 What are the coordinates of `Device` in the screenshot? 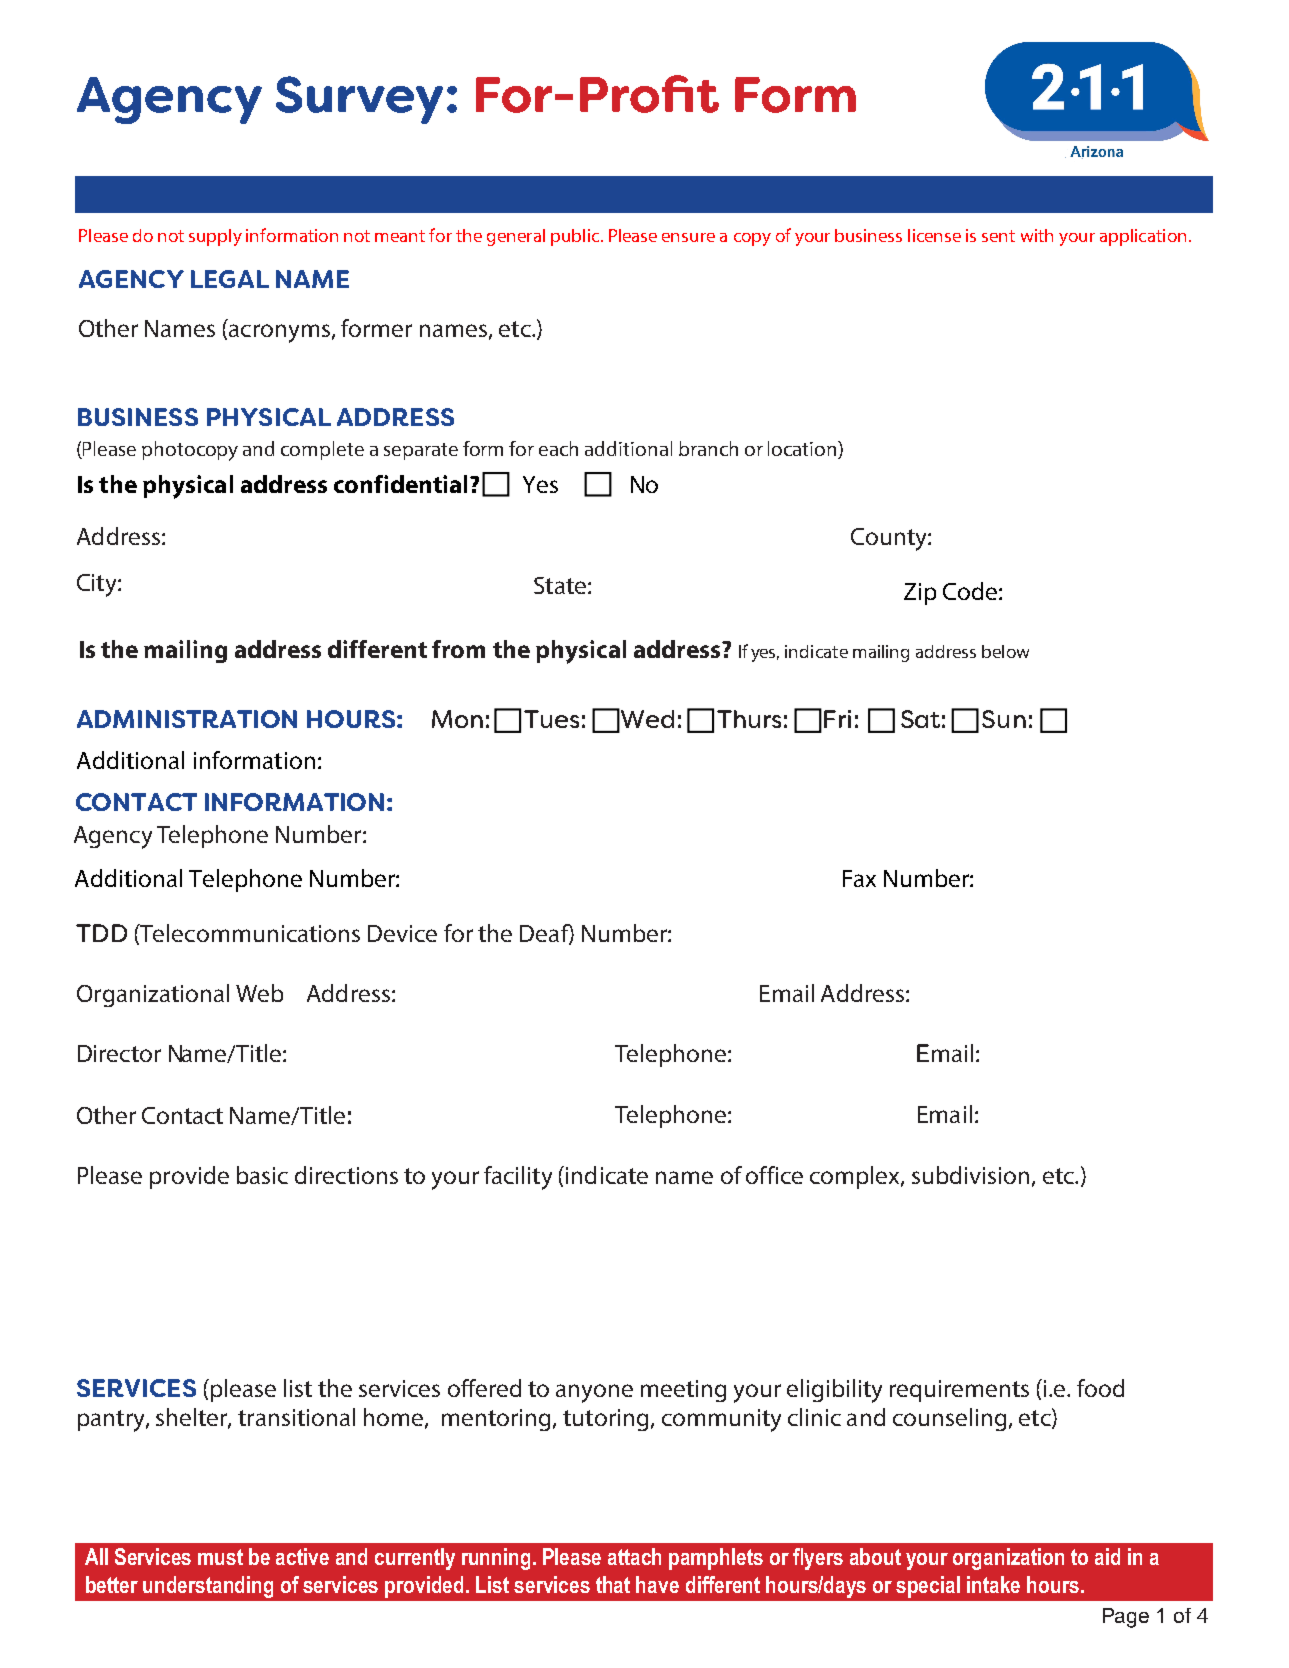 It's located at (402, 933).
